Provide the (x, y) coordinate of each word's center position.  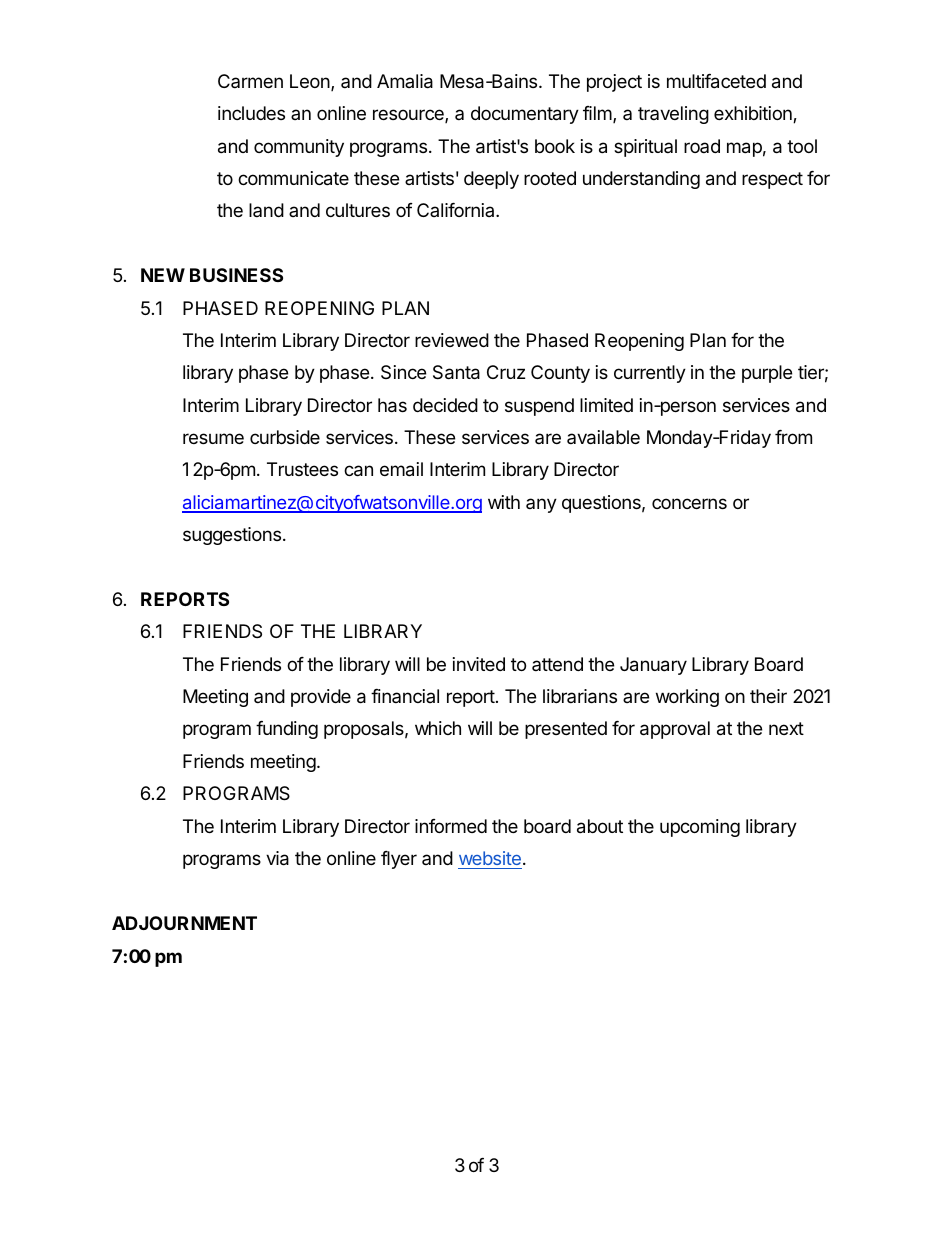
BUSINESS (236, 275)
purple (767, 374)
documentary (525, 115)
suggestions (232, 536)
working (687, 698)
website (490, 858)
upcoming (700, 828)
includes (251, 113)
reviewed (452, 340)
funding (287, 730)
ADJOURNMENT (184, 923)
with (504, 502)
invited (479, 664)
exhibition (754, 114)
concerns (689, 503)
